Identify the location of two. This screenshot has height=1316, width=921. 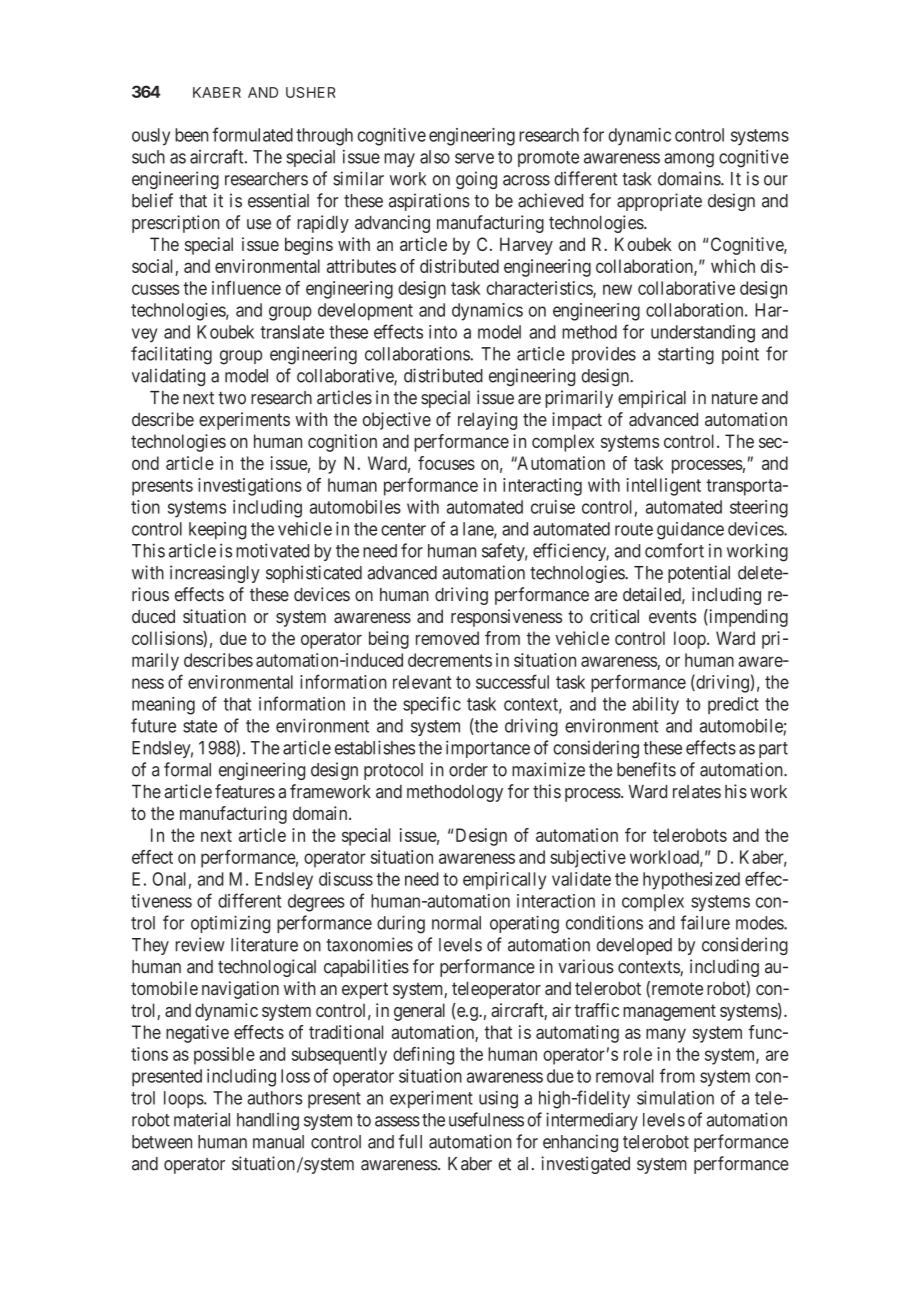
(232, 398).
